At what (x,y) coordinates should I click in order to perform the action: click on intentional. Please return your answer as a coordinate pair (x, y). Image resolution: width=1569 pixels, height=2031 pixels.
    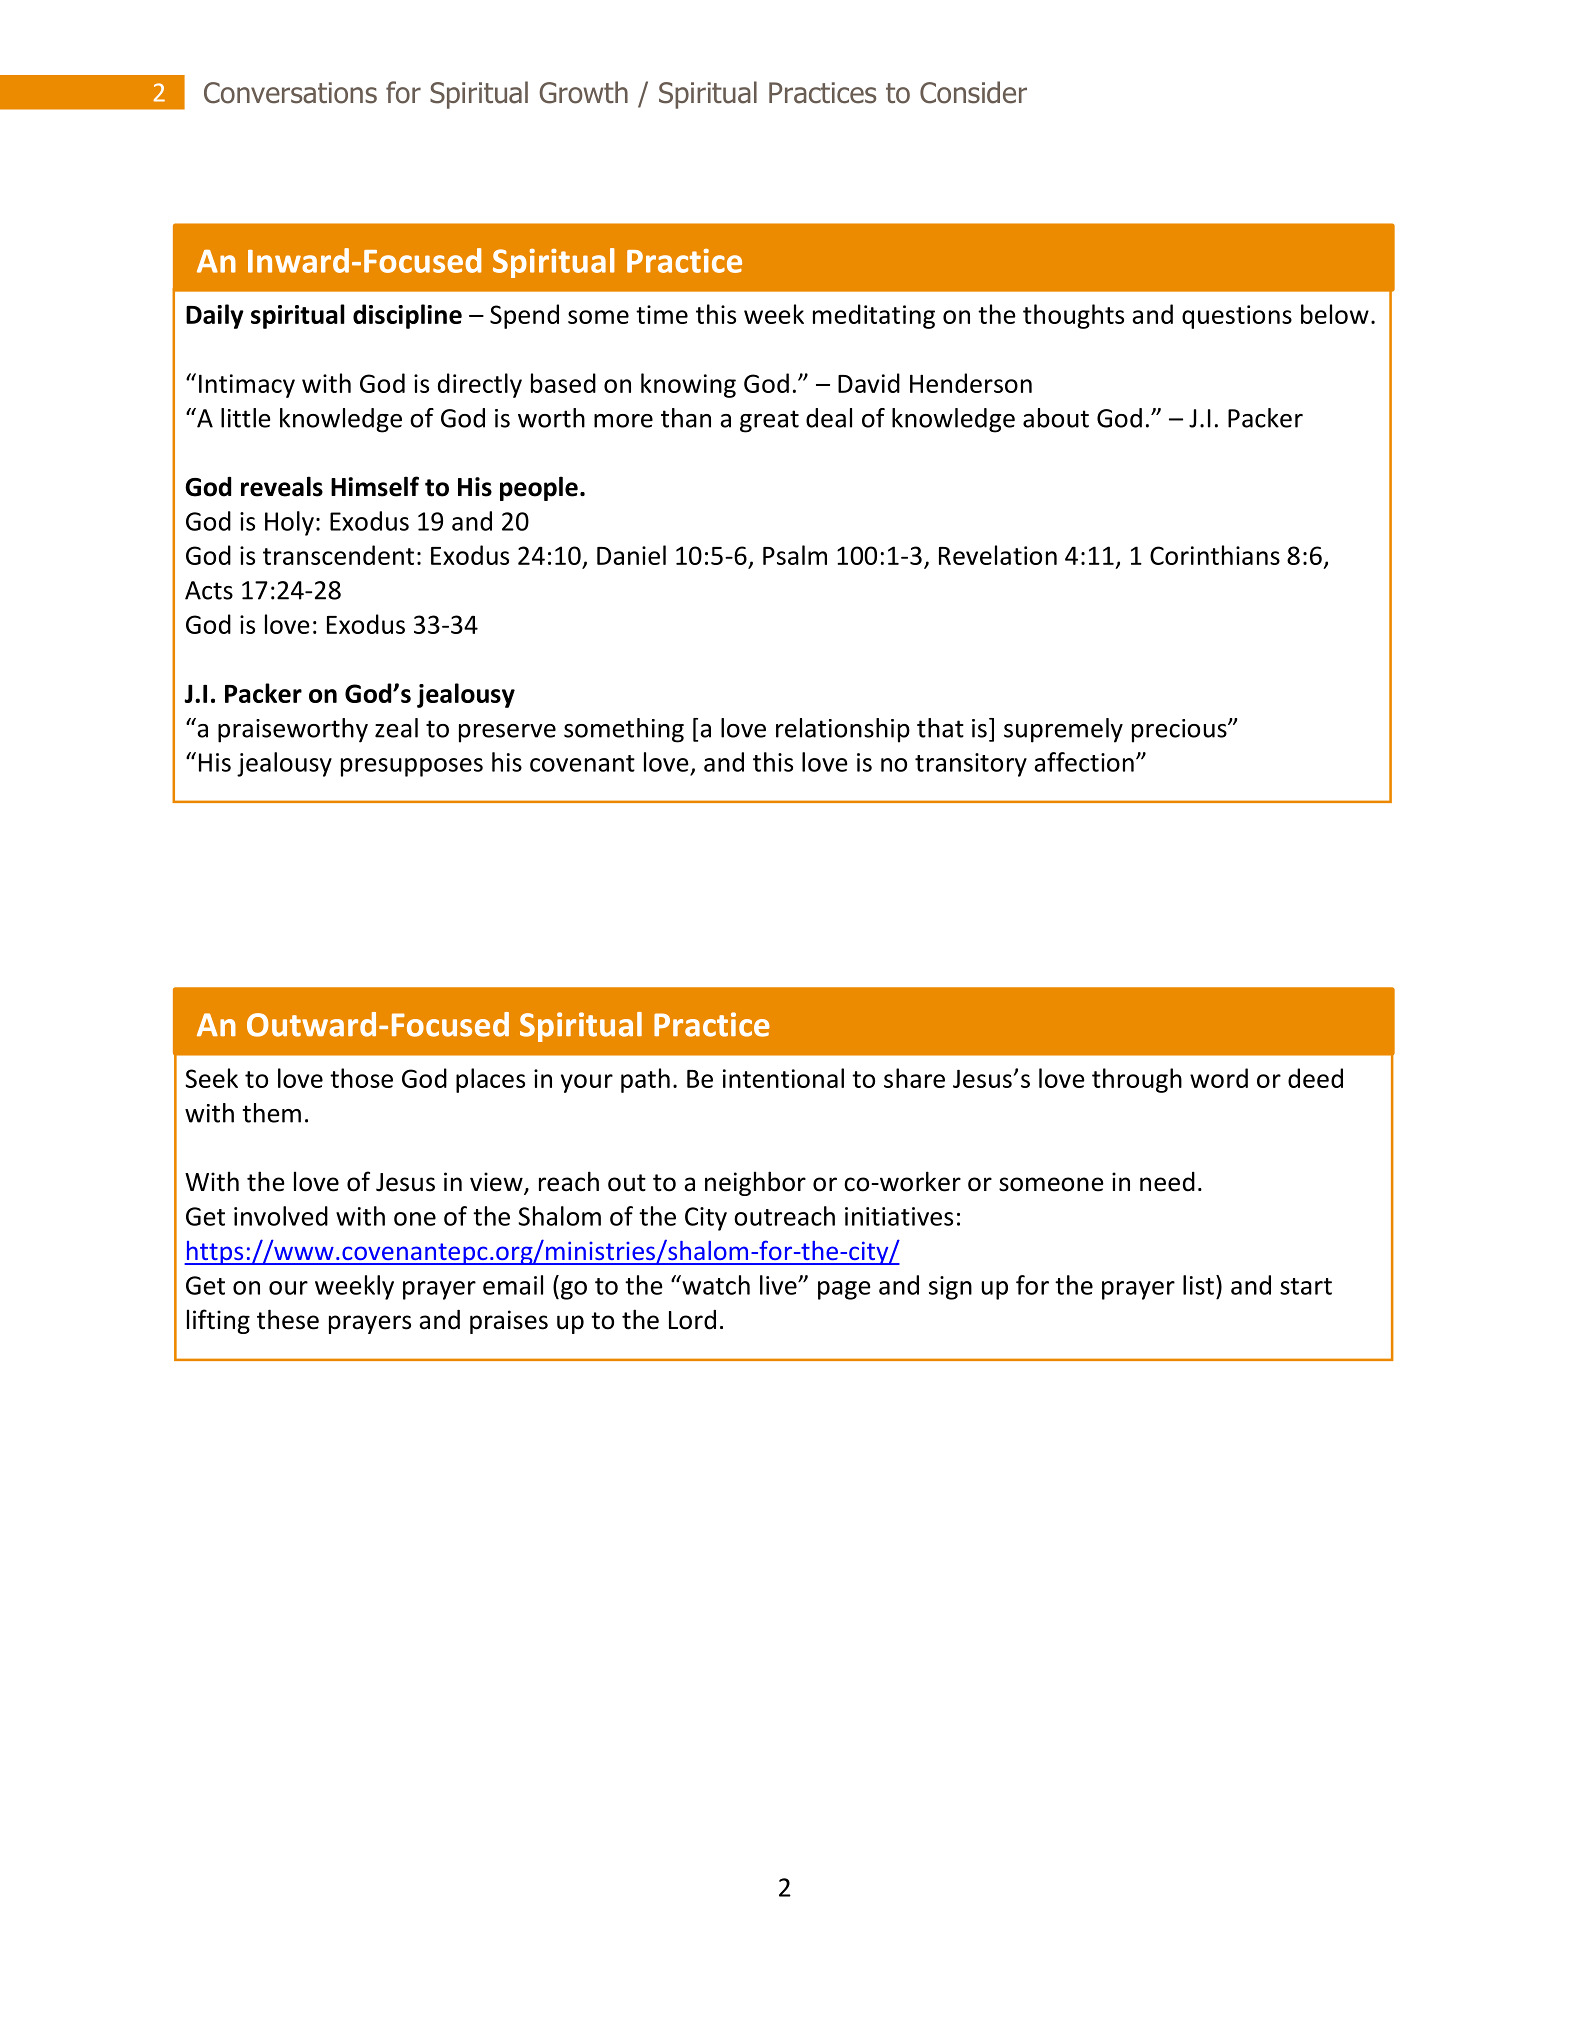
    Looking at the image, I should click on (783, 1078).
